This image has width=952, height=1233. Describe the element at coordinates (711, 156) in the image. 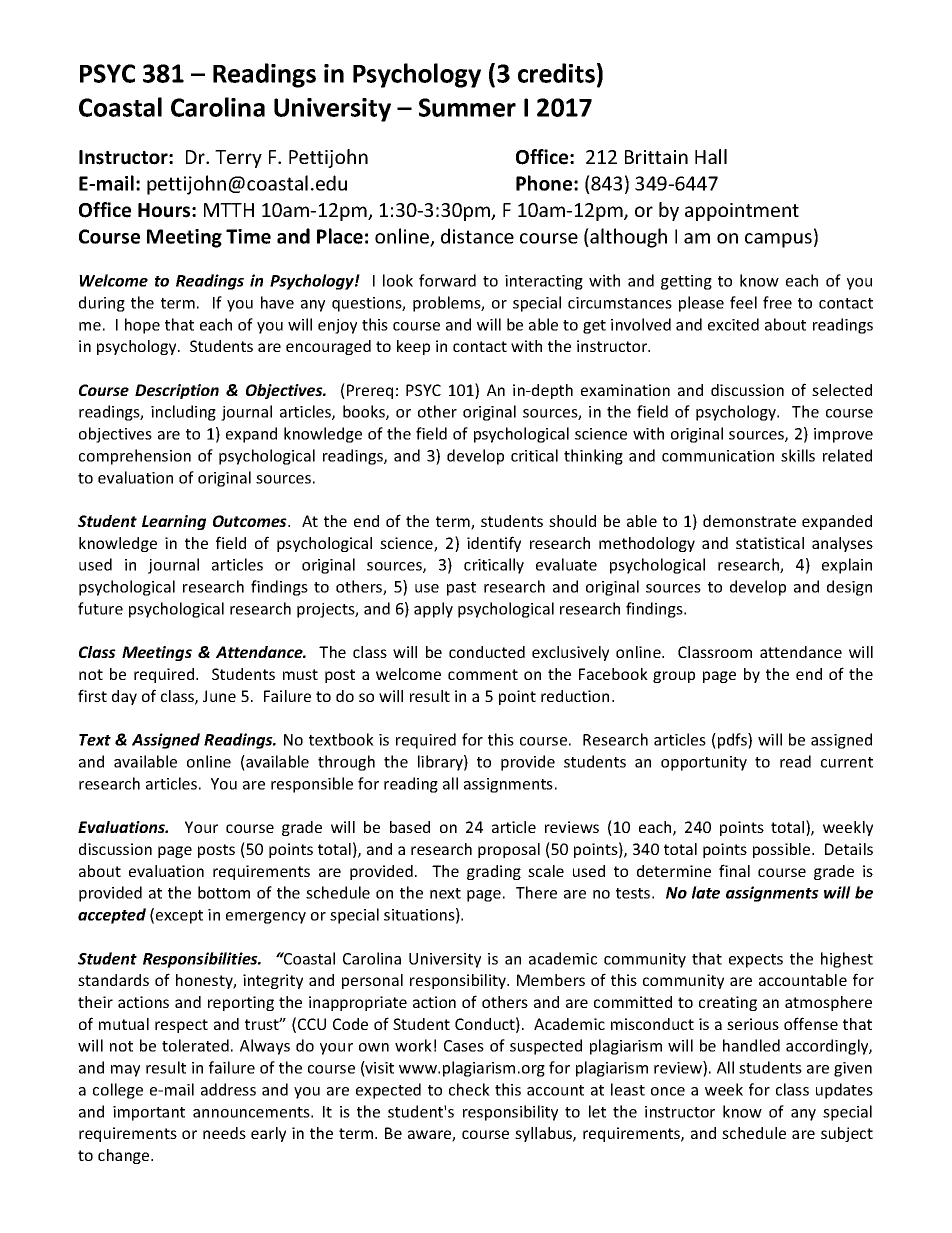

I see `Hall` at that location.
